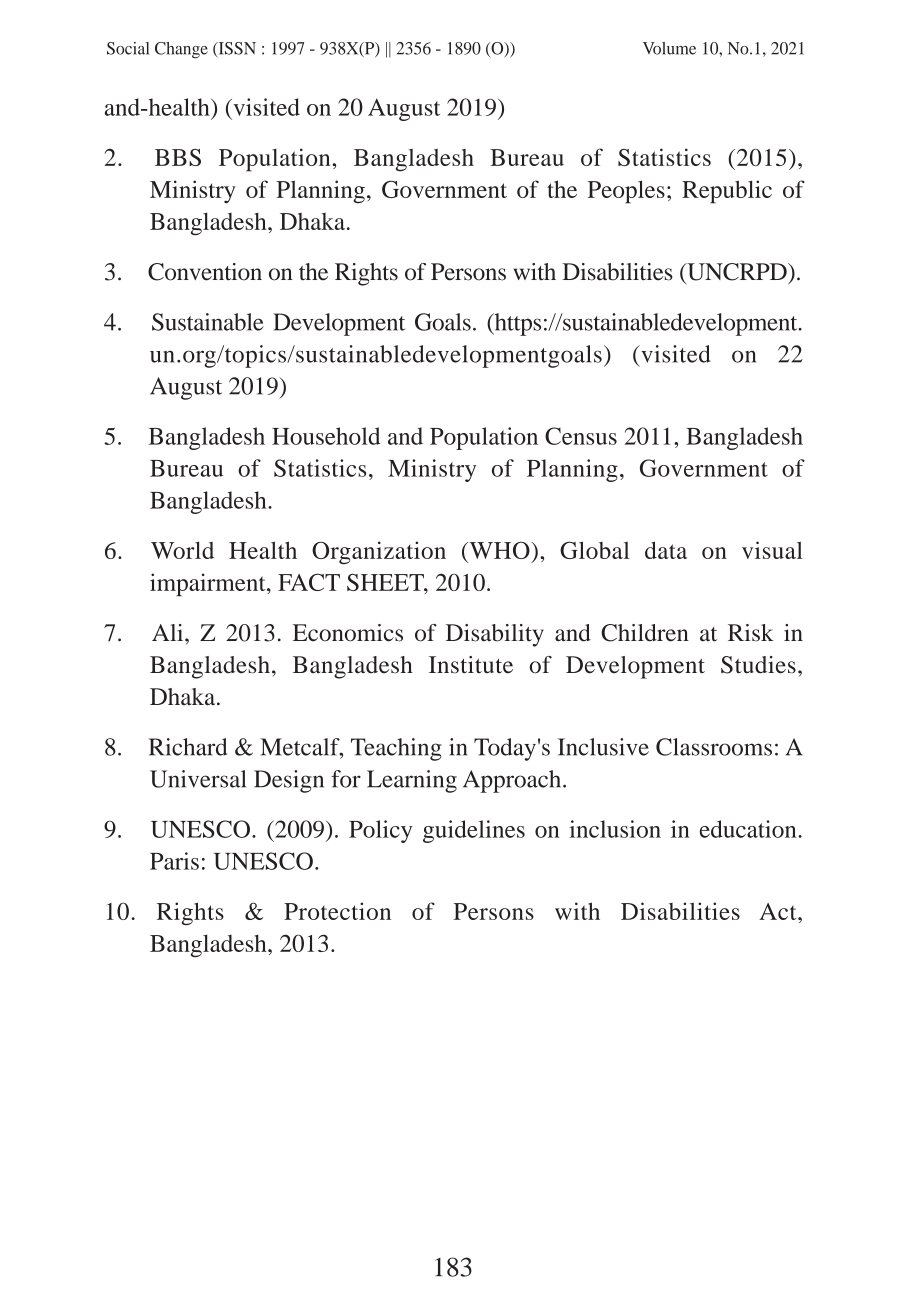 This screenshot has width=905, height=1316. I want to click on Household, so click(326, 436).
